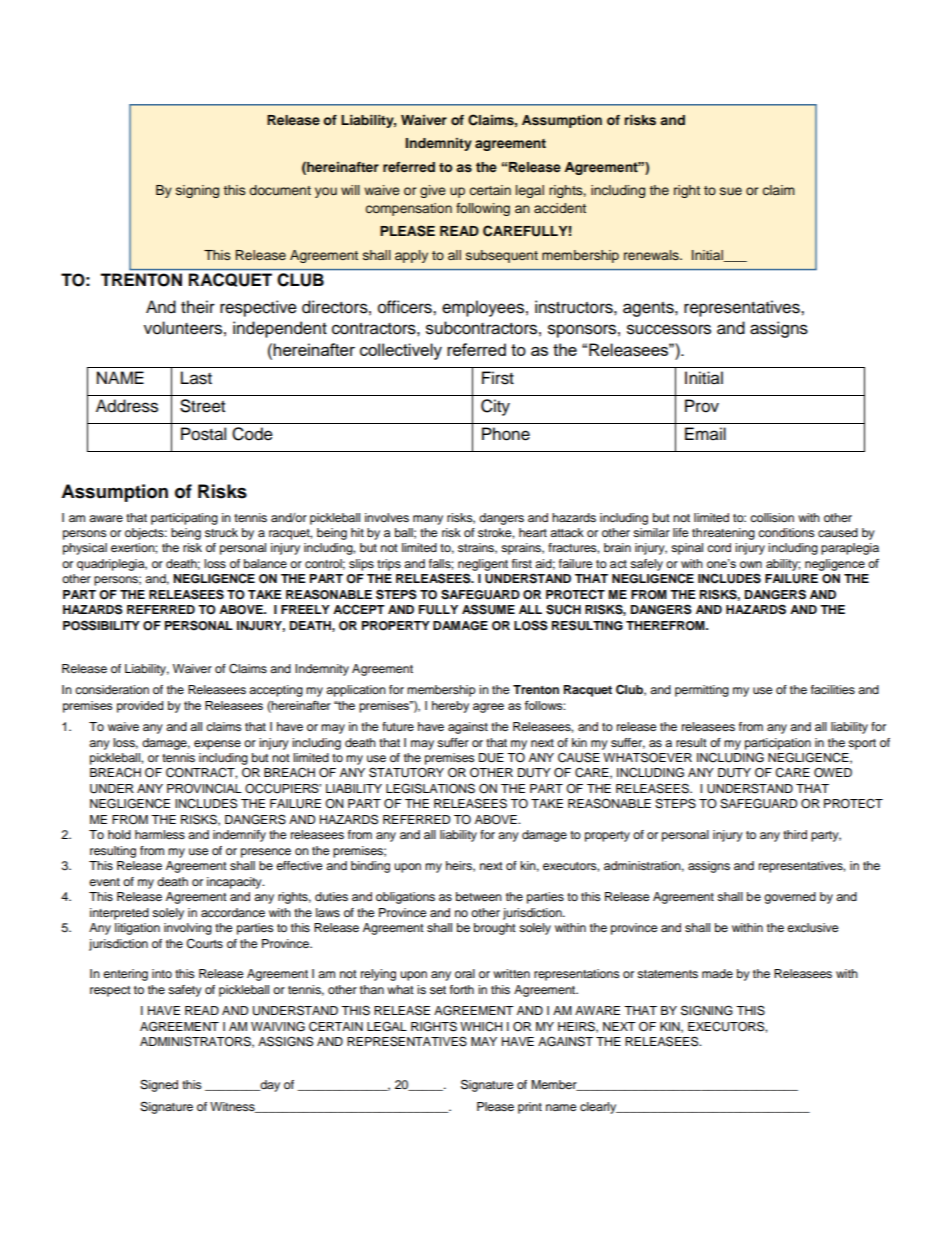  What do you see at coordinates (483, 209) in the screenshot?
I see `following` at bounding box center [483, 209].
